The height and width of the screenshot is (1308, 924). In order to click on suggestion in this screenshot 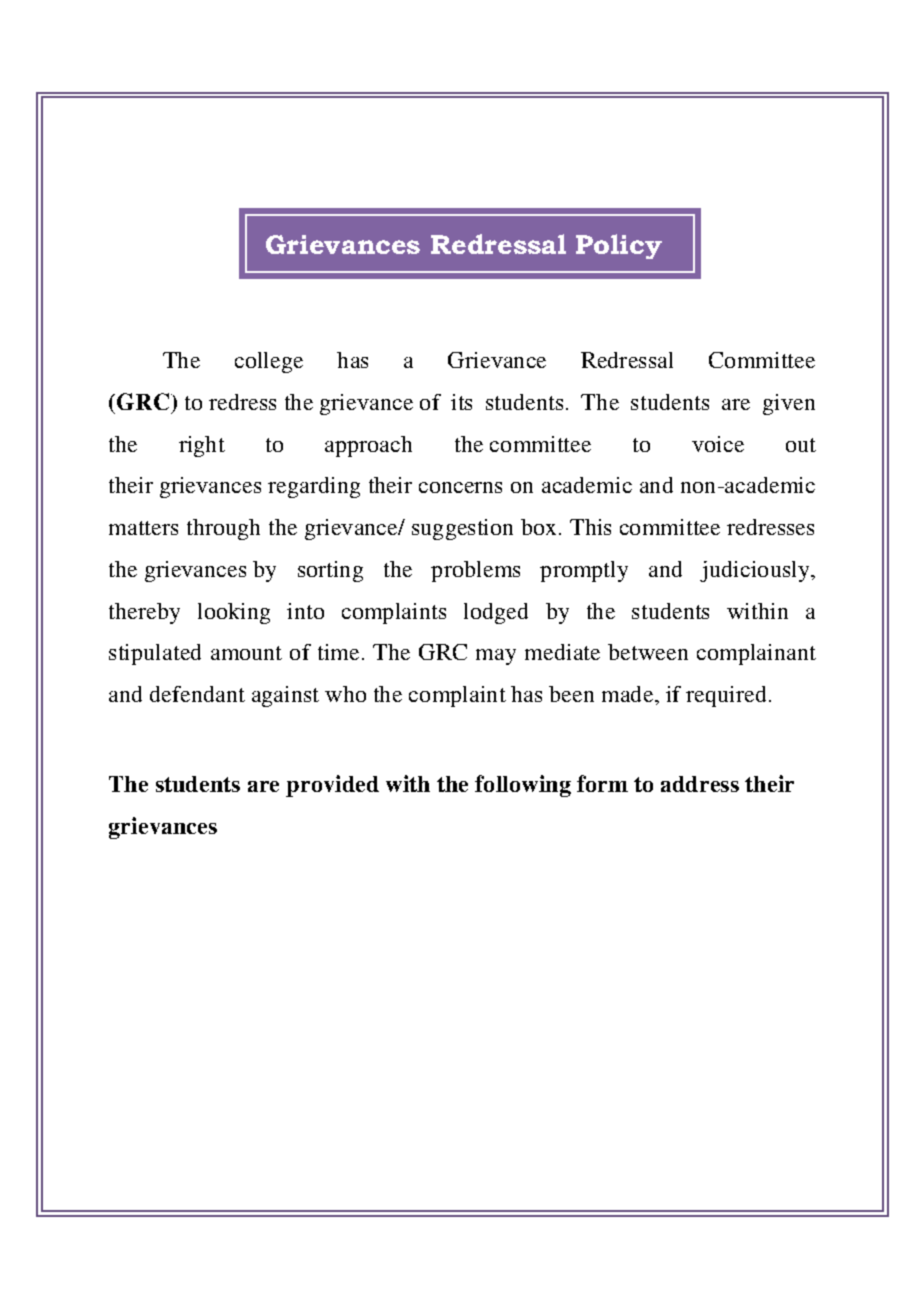, I will do `click(462, 529)`.
